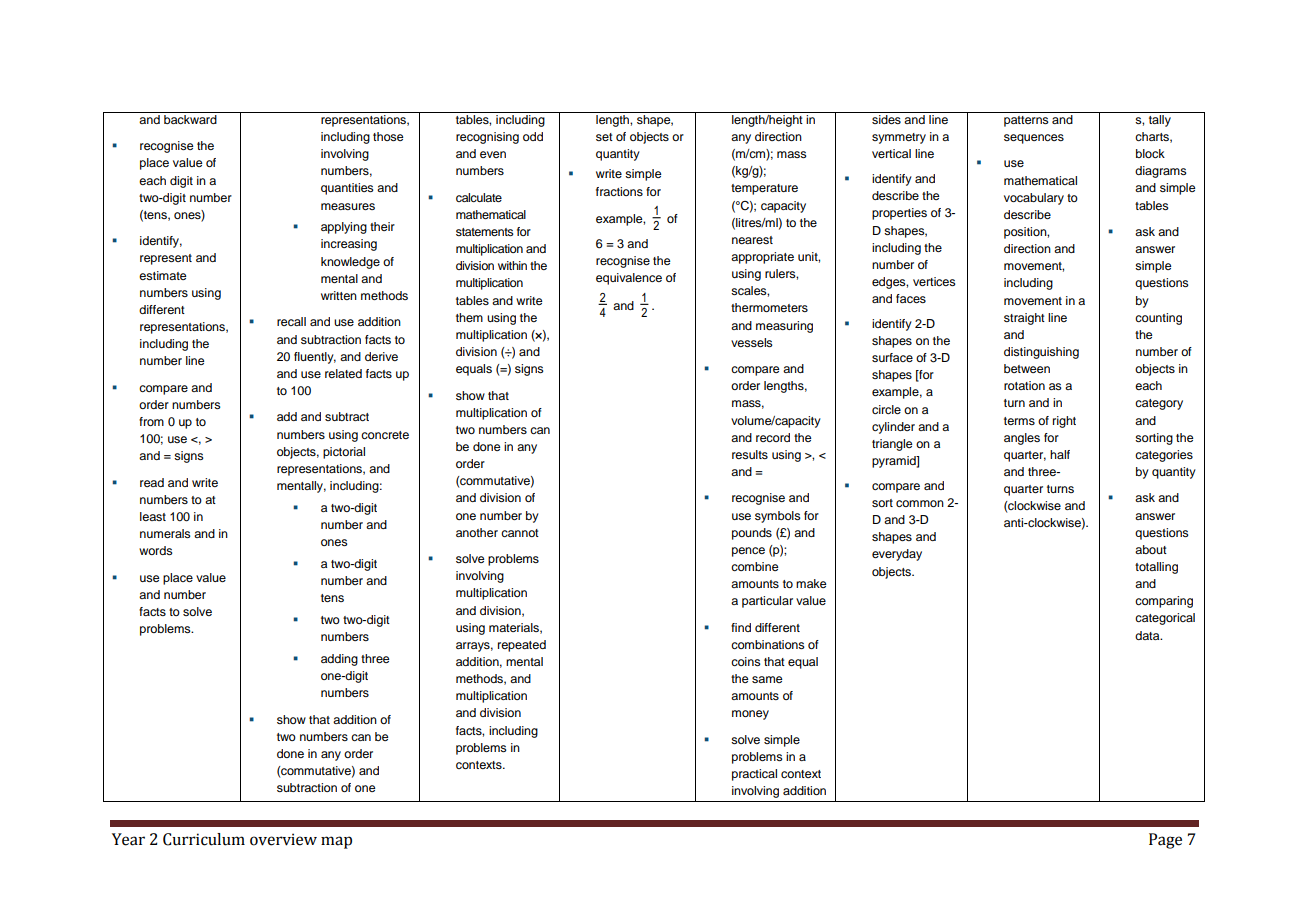 Image resolution: width=1308 pixels, height=924 pixels. Describe the element at coordinates (752, 342) in the screenshot. I see `vessels` at that location.
